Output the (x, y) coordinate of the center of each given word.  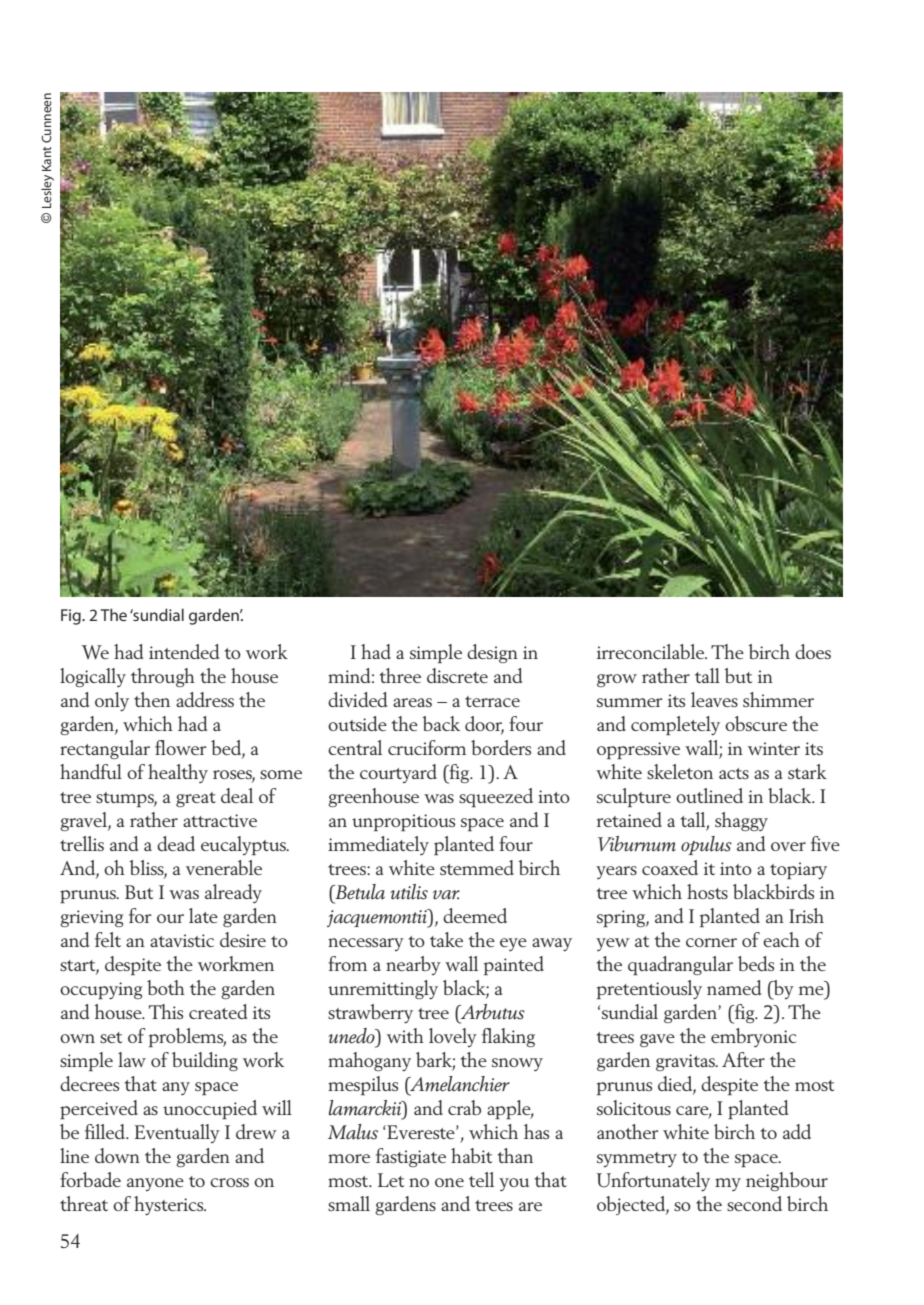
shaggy (741, 821)
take (446, 939)
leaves (714, 699)
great (196, 799)
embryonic (753, 1037)
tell (481, 1179)
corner (711, 942)
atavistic (182, 940)
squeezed (496, 797)
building (205, 1061)
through (163, 677)
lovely (453, 1037)
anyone (155, 1184)
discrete (457, 675)
